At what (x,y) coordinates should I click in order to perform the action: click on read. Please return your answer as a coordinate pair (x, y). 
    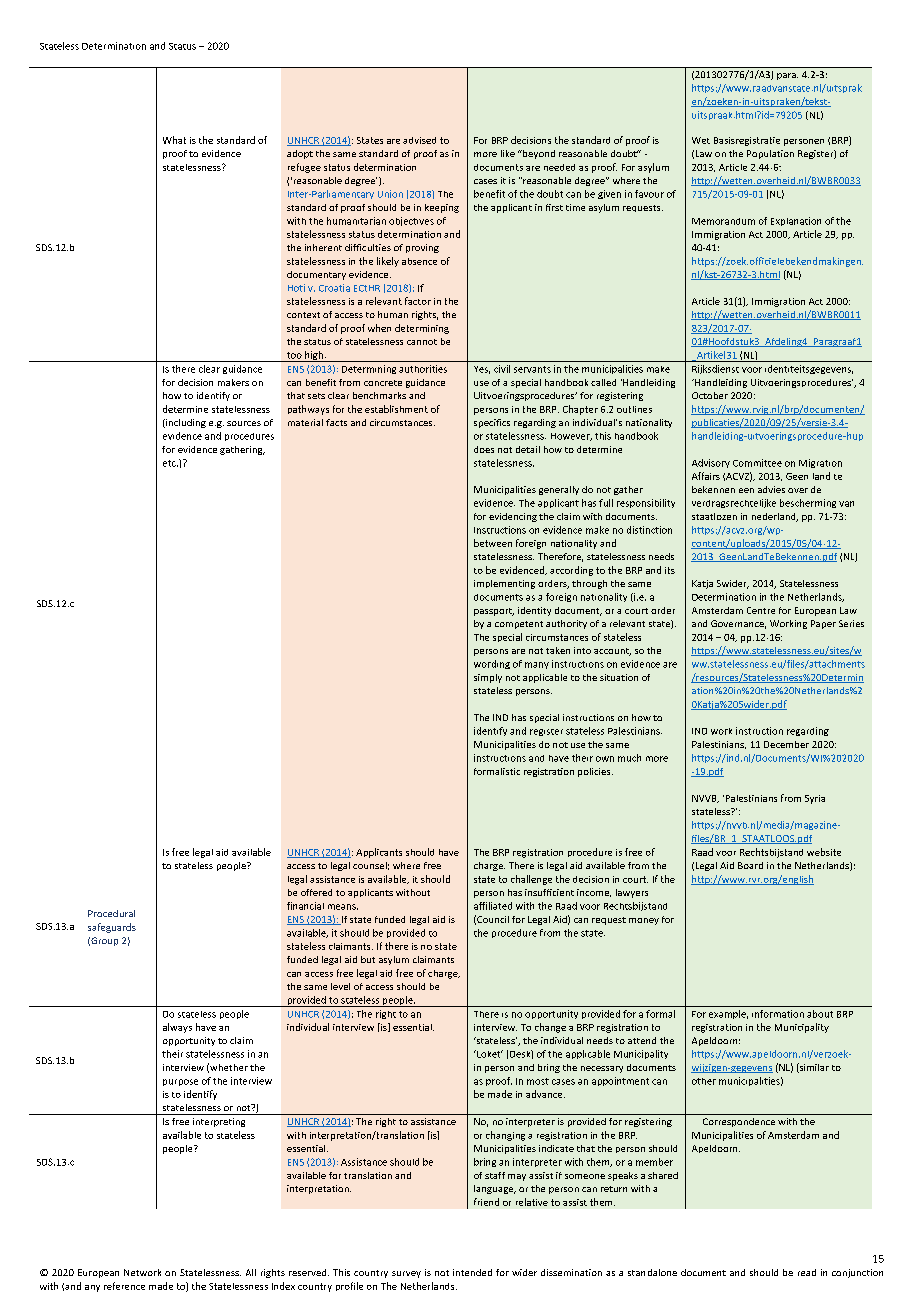
    Looking at the image, I should click on (807, 1272).
